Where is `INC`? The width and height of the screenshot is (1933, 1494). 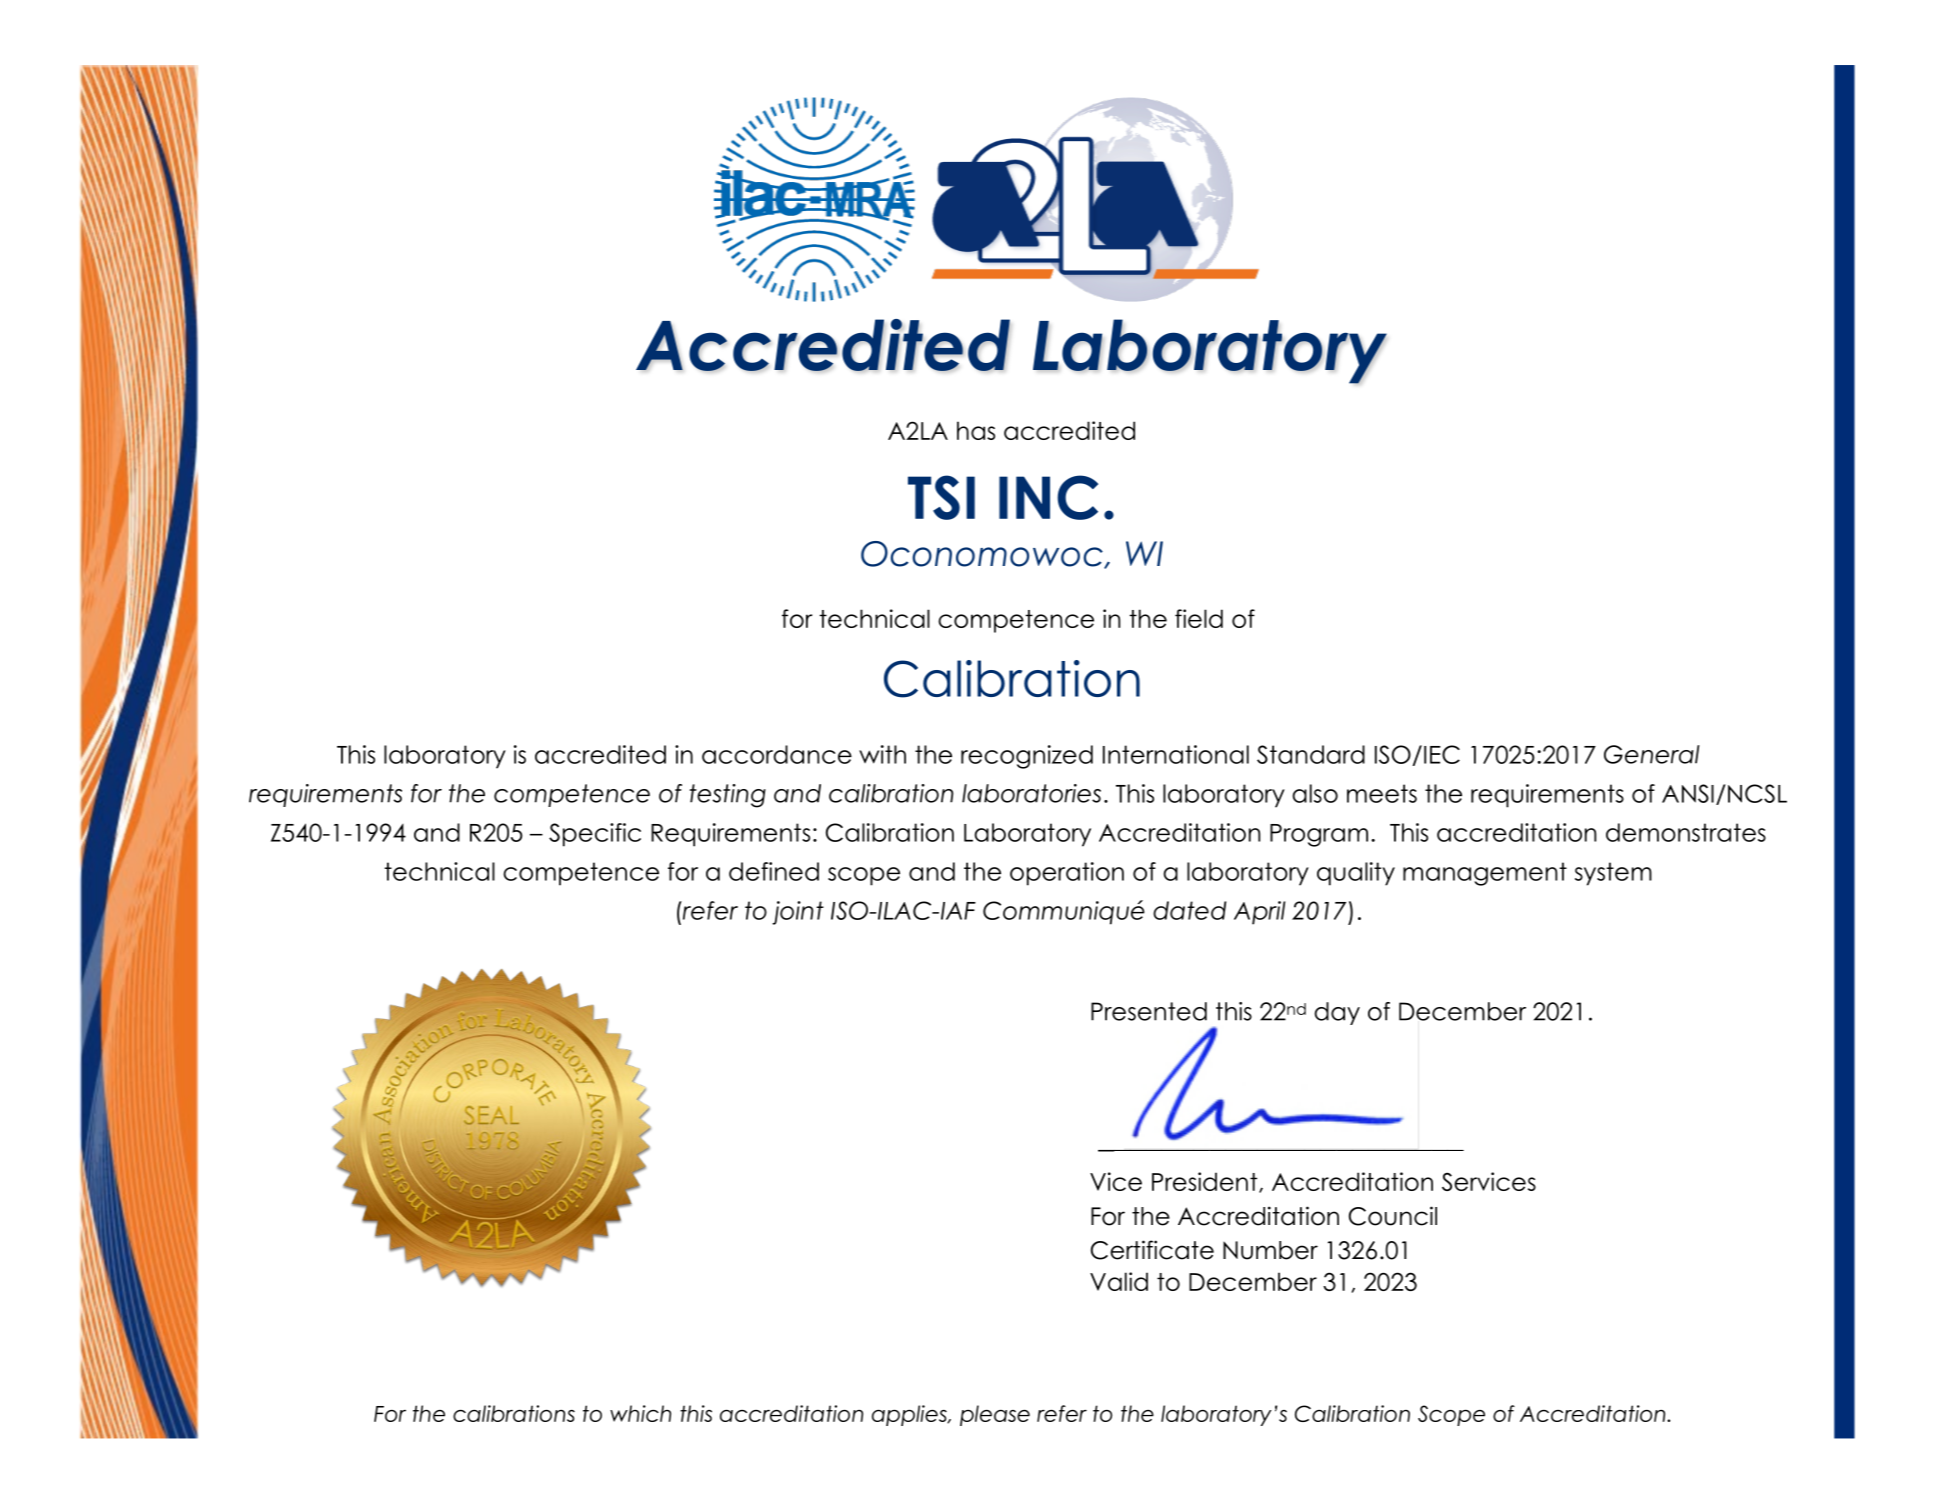
INC is located at coordinates (1048, 497).
